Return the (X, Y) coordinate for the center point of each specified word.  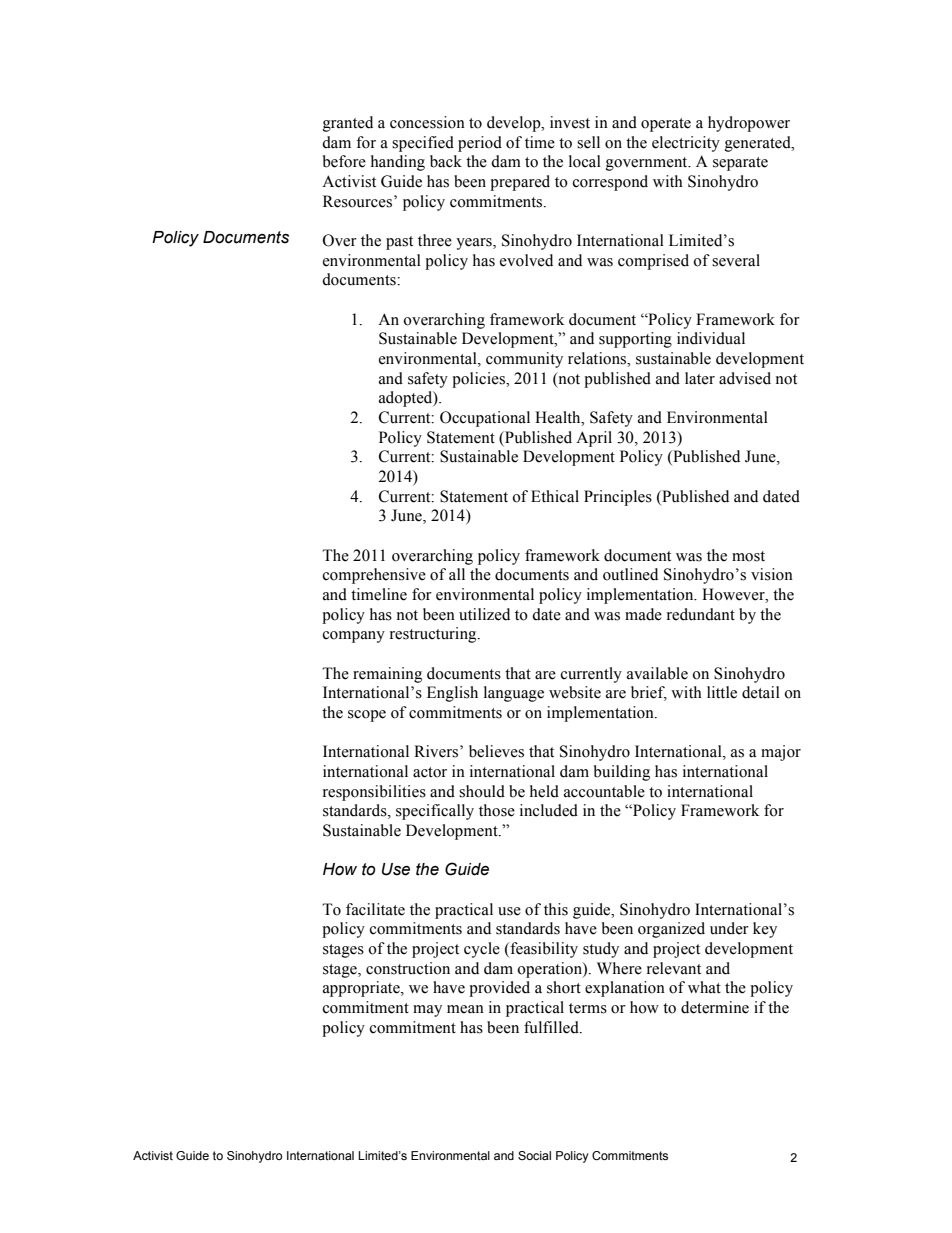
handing (398, 163)
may (427, 1011)
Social (534, 1155)
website (575, 692)
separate (740, 164)
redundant (701, 614)
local (585, 161)
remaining (387, 675)
